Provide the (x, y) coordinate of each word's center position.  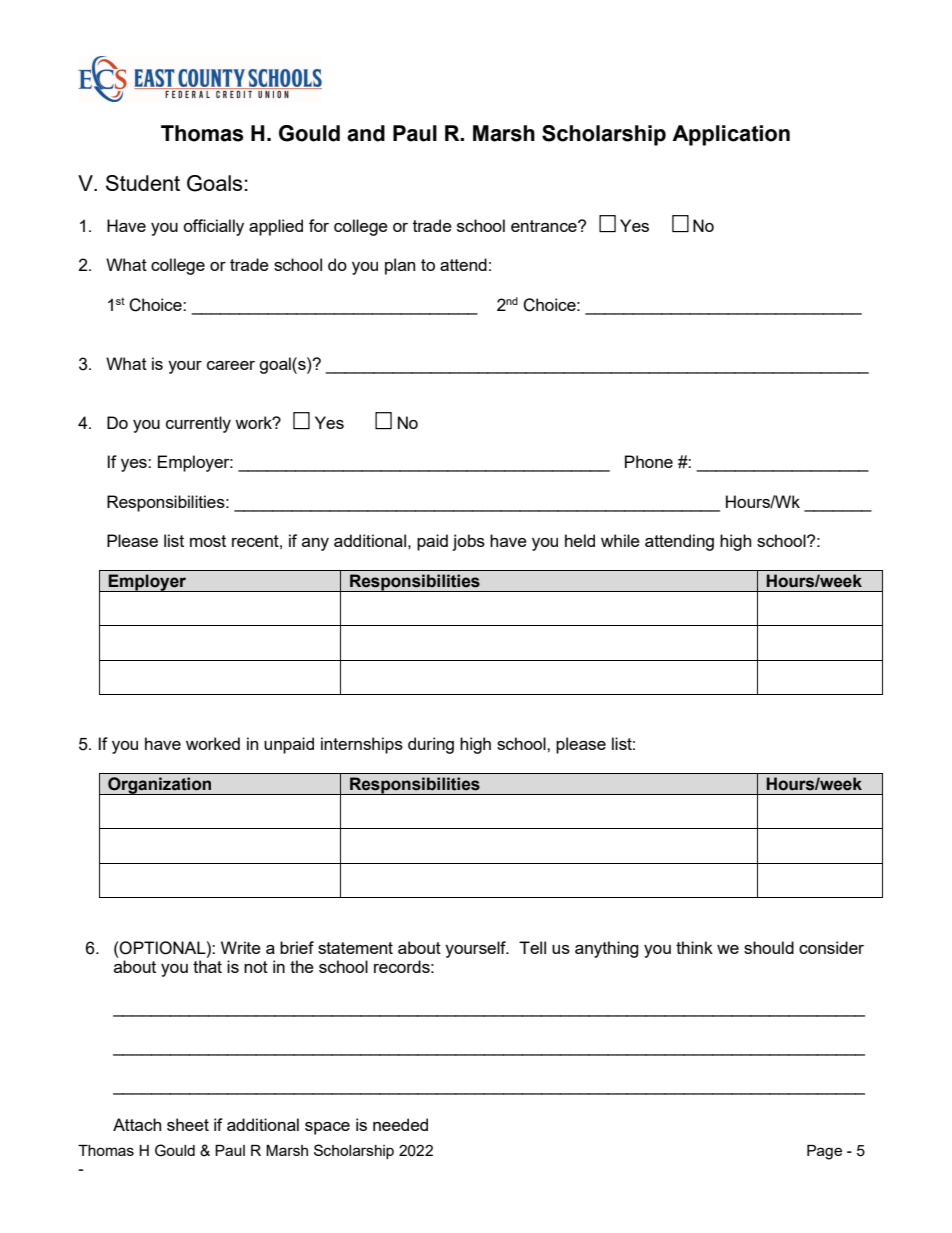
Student (143, 183)
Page (824, 1152)
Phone (649, 461)
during (431, 745)
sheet (188, 1124)
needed (400, 1124)
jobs (468, 542)
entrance (545, 226)
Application (731, 135)
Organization (160, 786)
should (769, 947)
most (208, 541)
